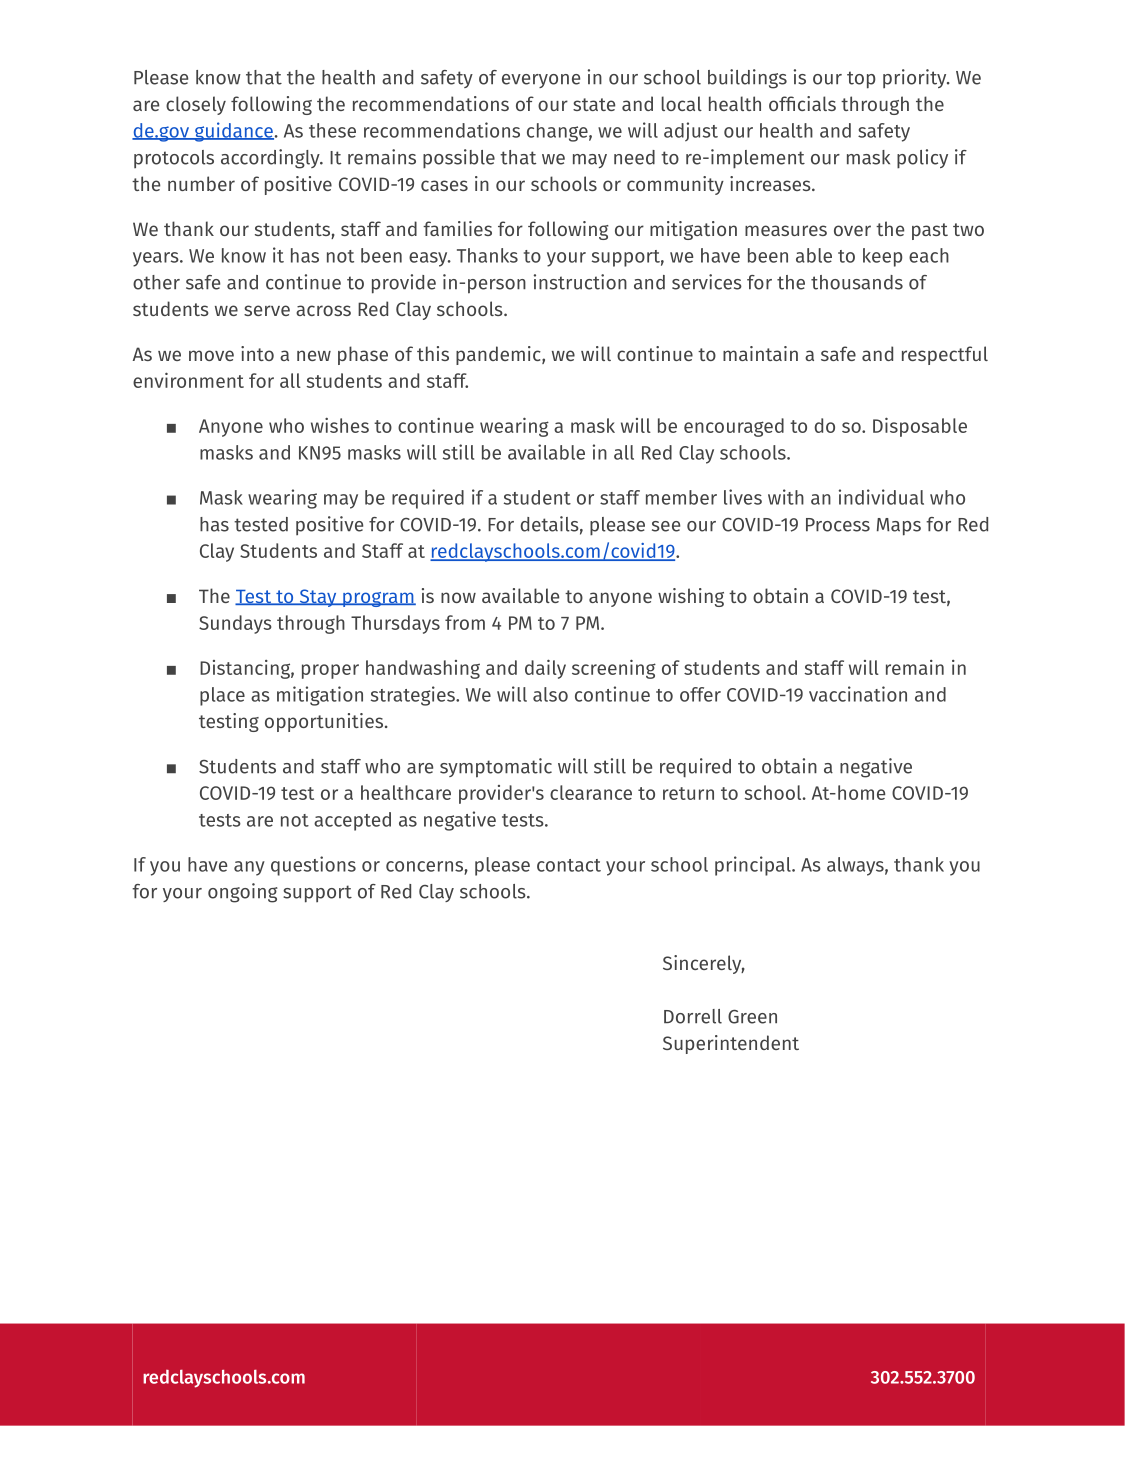 This image has height=1457, width=1126. I want to click on state, so click(594, 104).
